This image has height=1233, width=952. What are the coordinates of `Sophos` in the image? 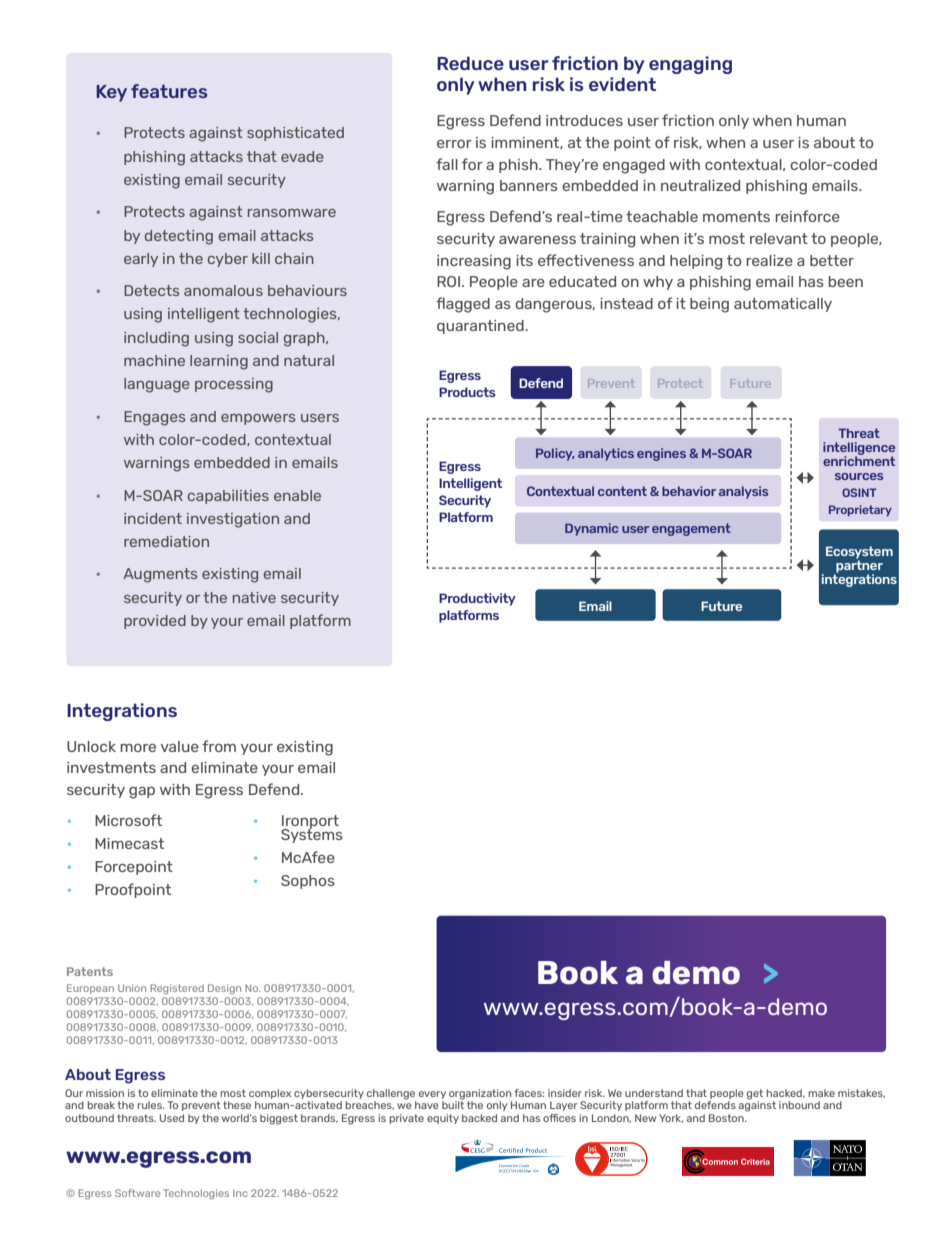 It's located at (308, 882).
